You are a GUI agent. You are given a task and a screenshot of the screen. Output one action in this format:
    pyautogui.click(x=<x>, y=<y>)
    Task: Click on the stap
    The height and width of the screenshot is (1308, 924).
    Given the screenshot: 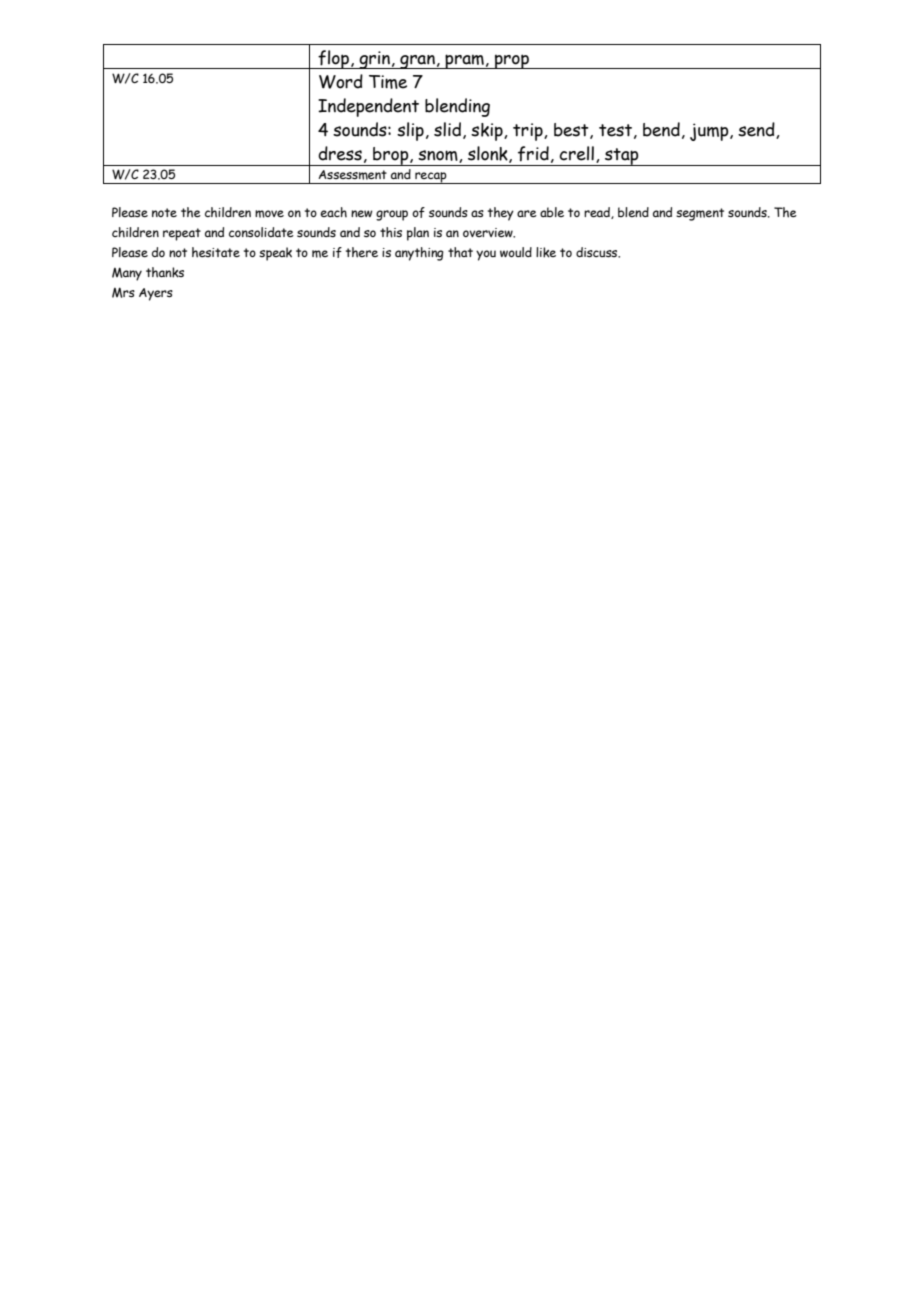 What is the action you would take?
    pyautogui.click(x=622, y=157)
